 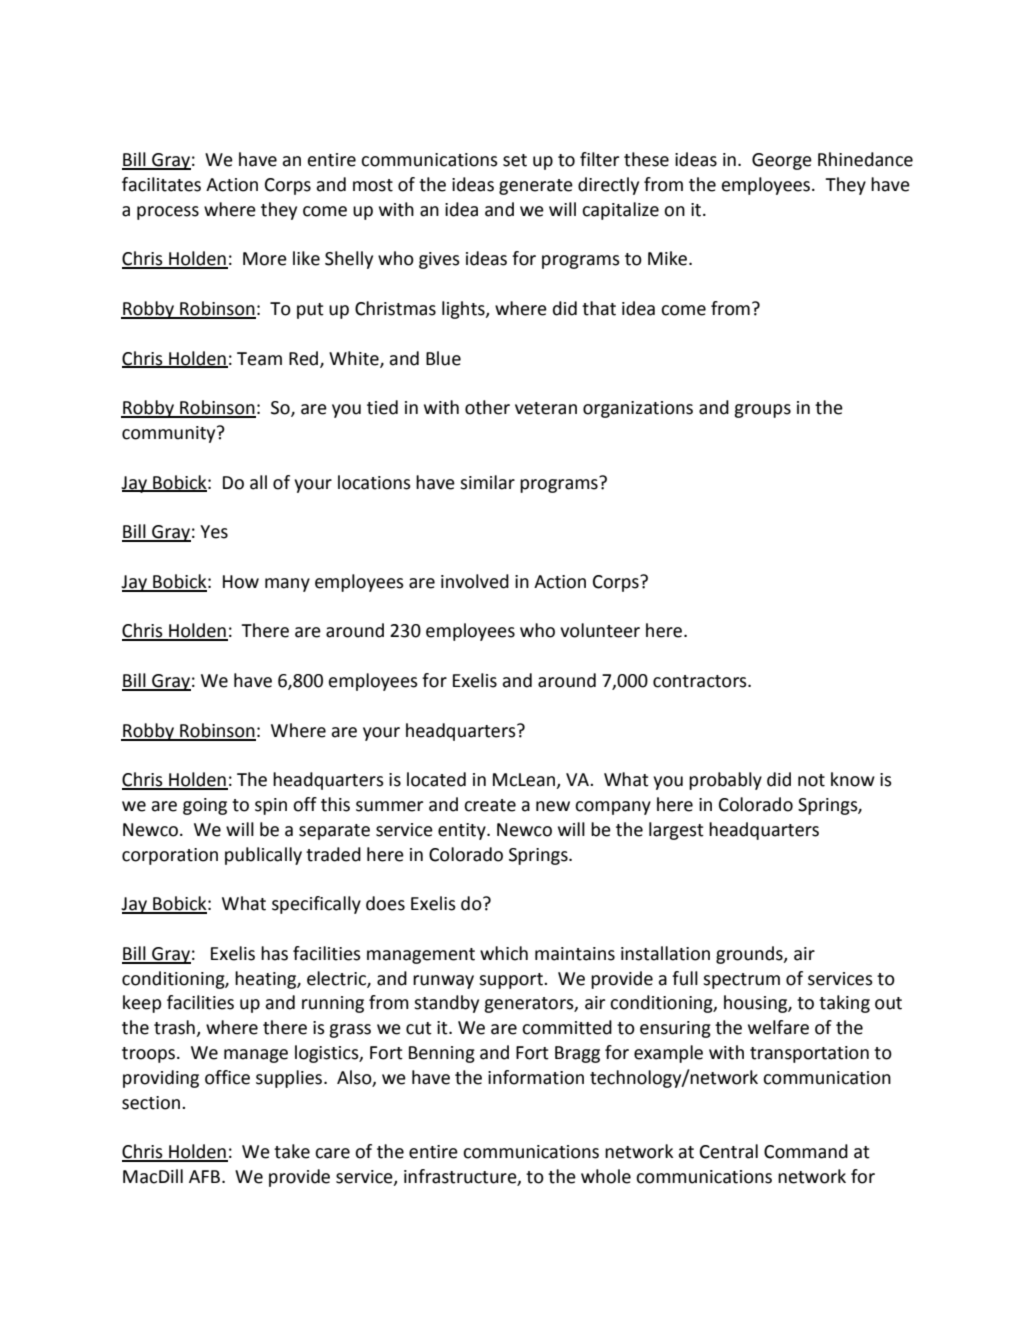 I want to click on generate, so click(x=536, y=187).
